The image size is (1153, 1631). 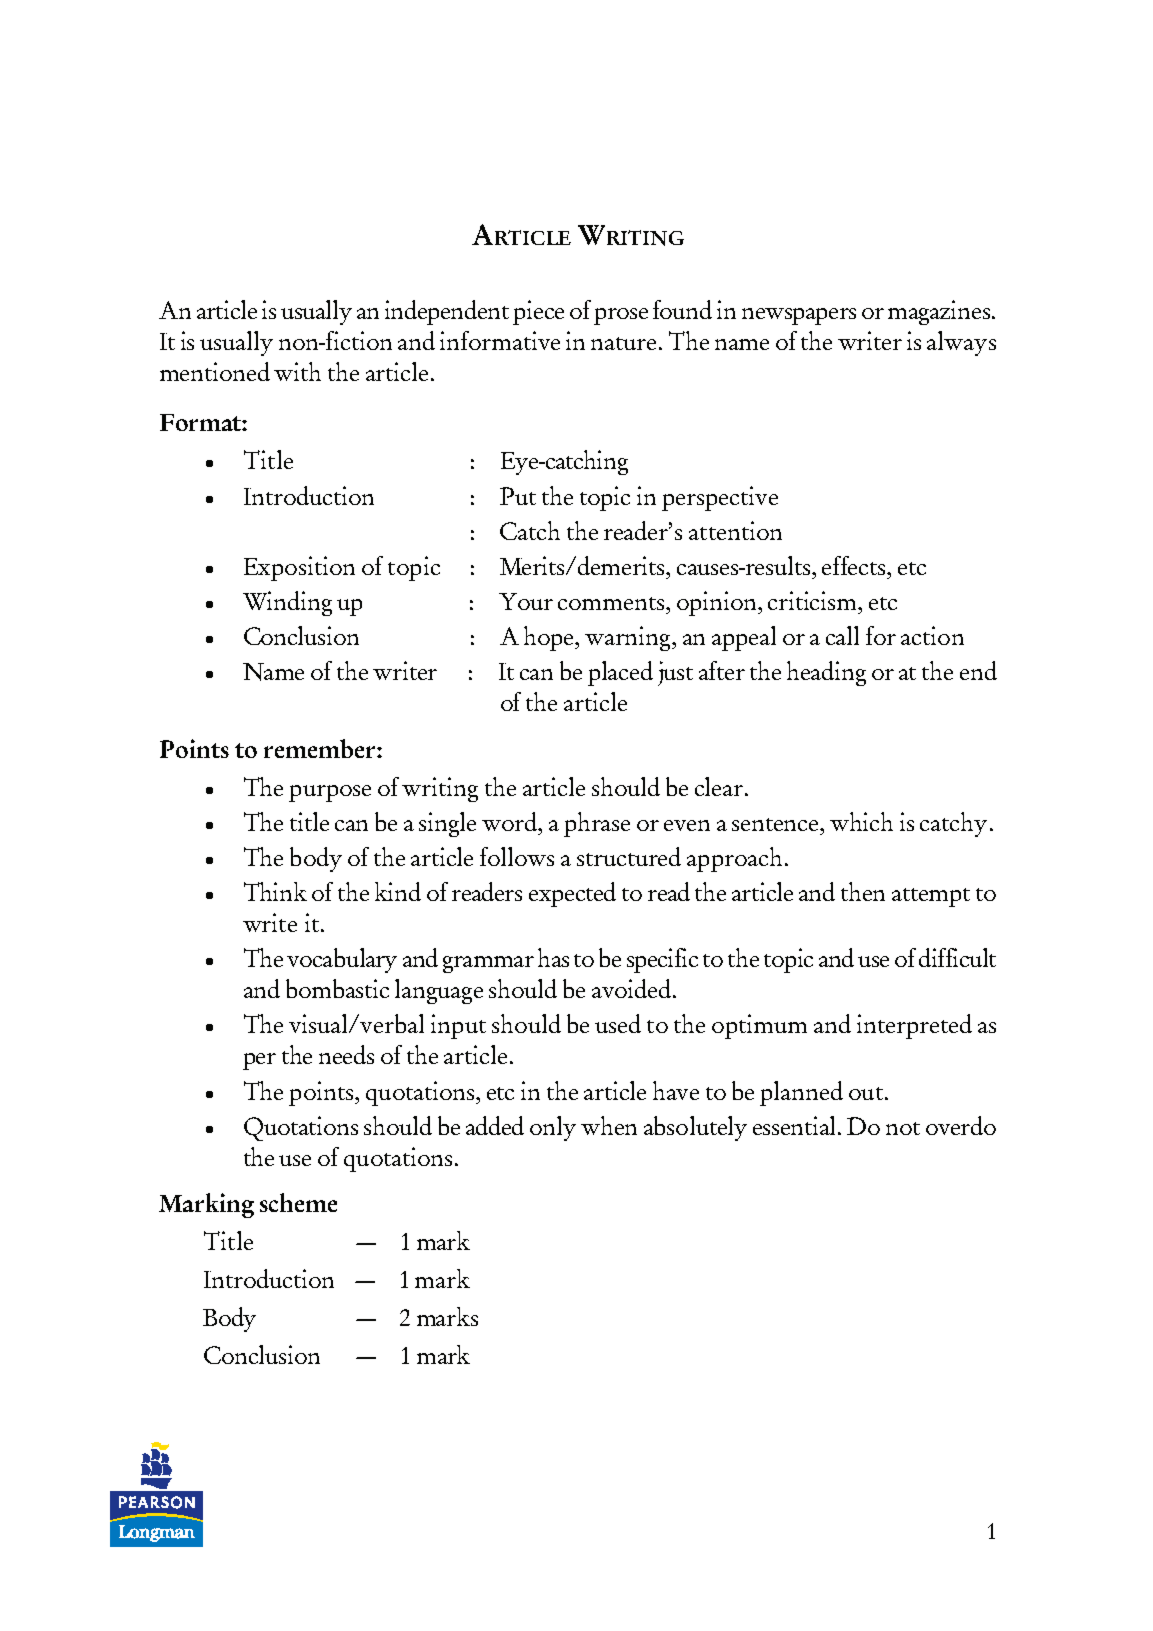 I want to click on magazines, so click(x=939, y=312).
